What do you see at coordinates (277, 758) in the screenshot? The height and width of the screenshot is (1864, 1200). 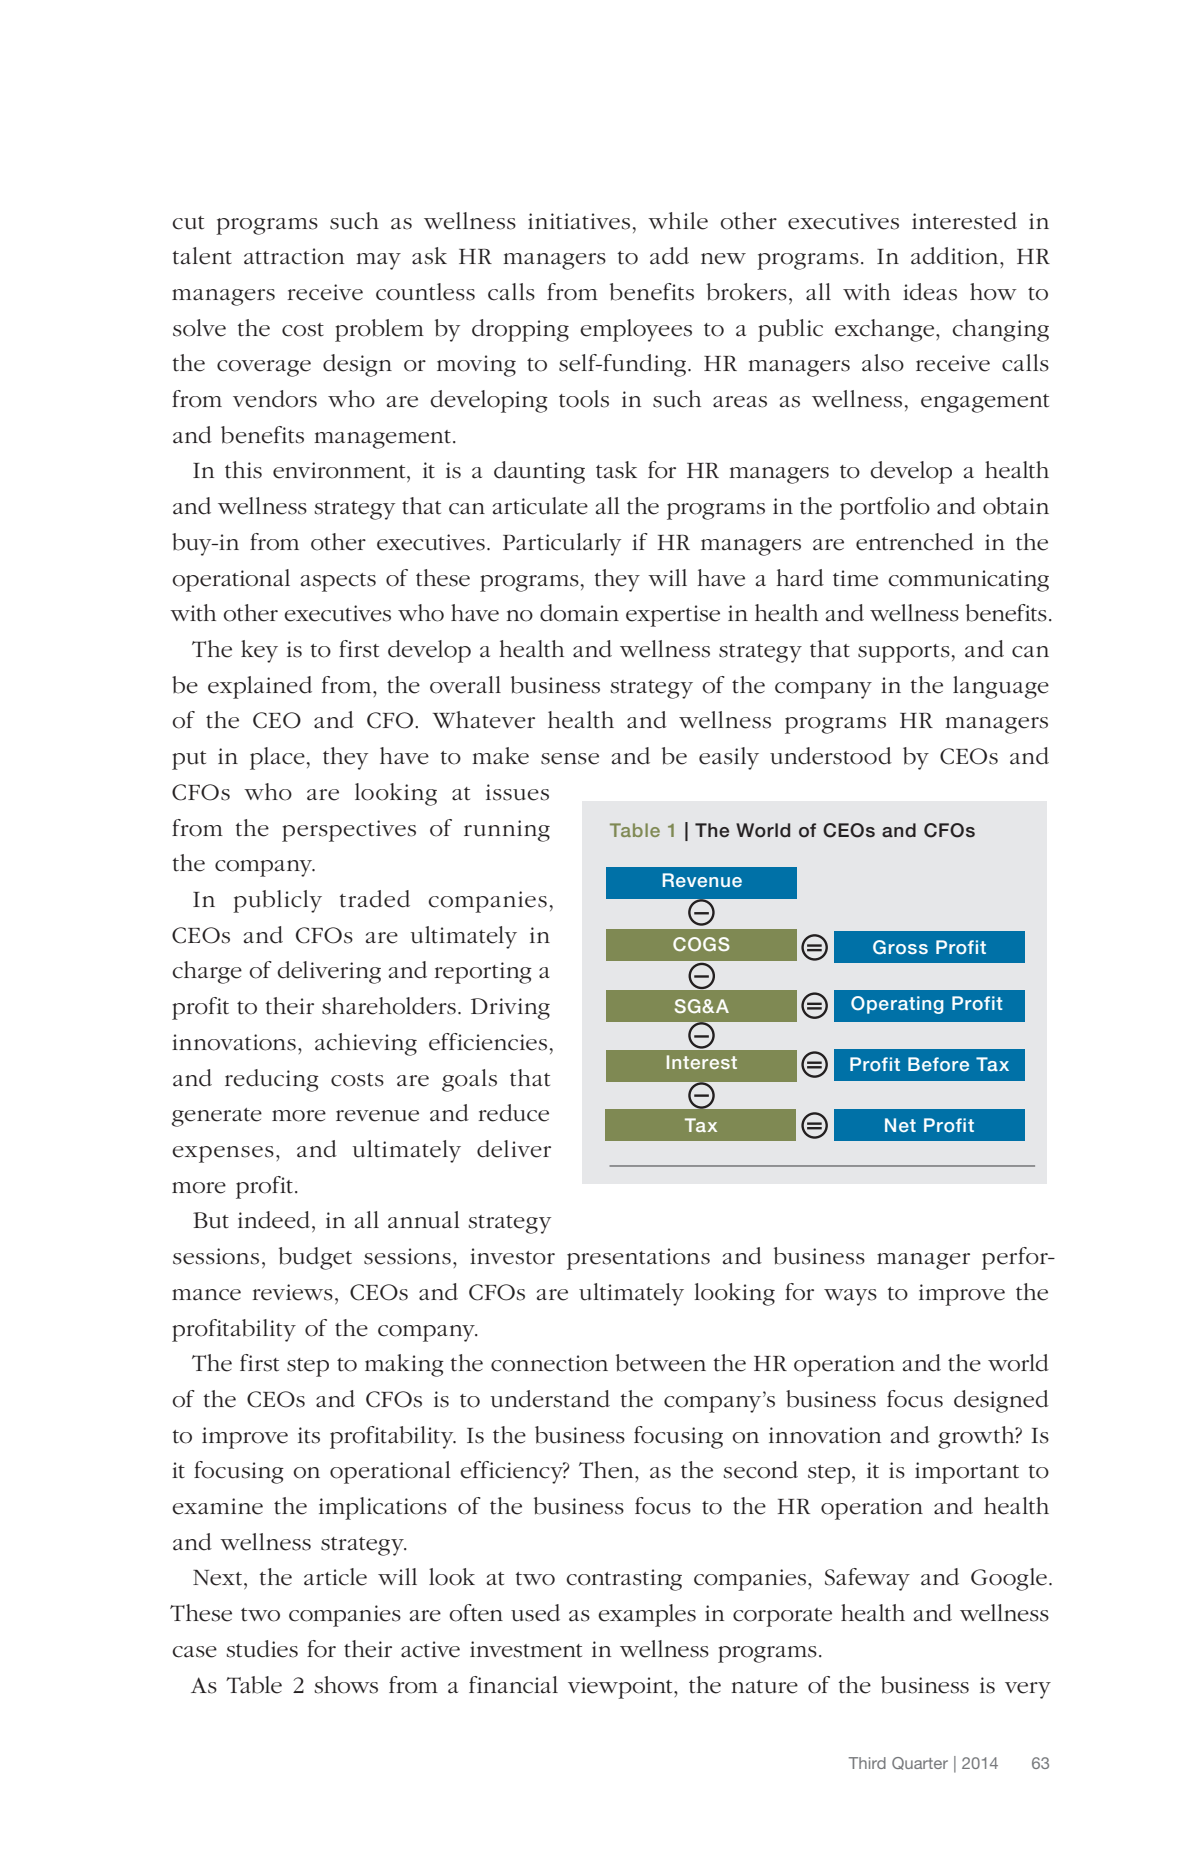 I see `place` at bounding box center [277, 758].
